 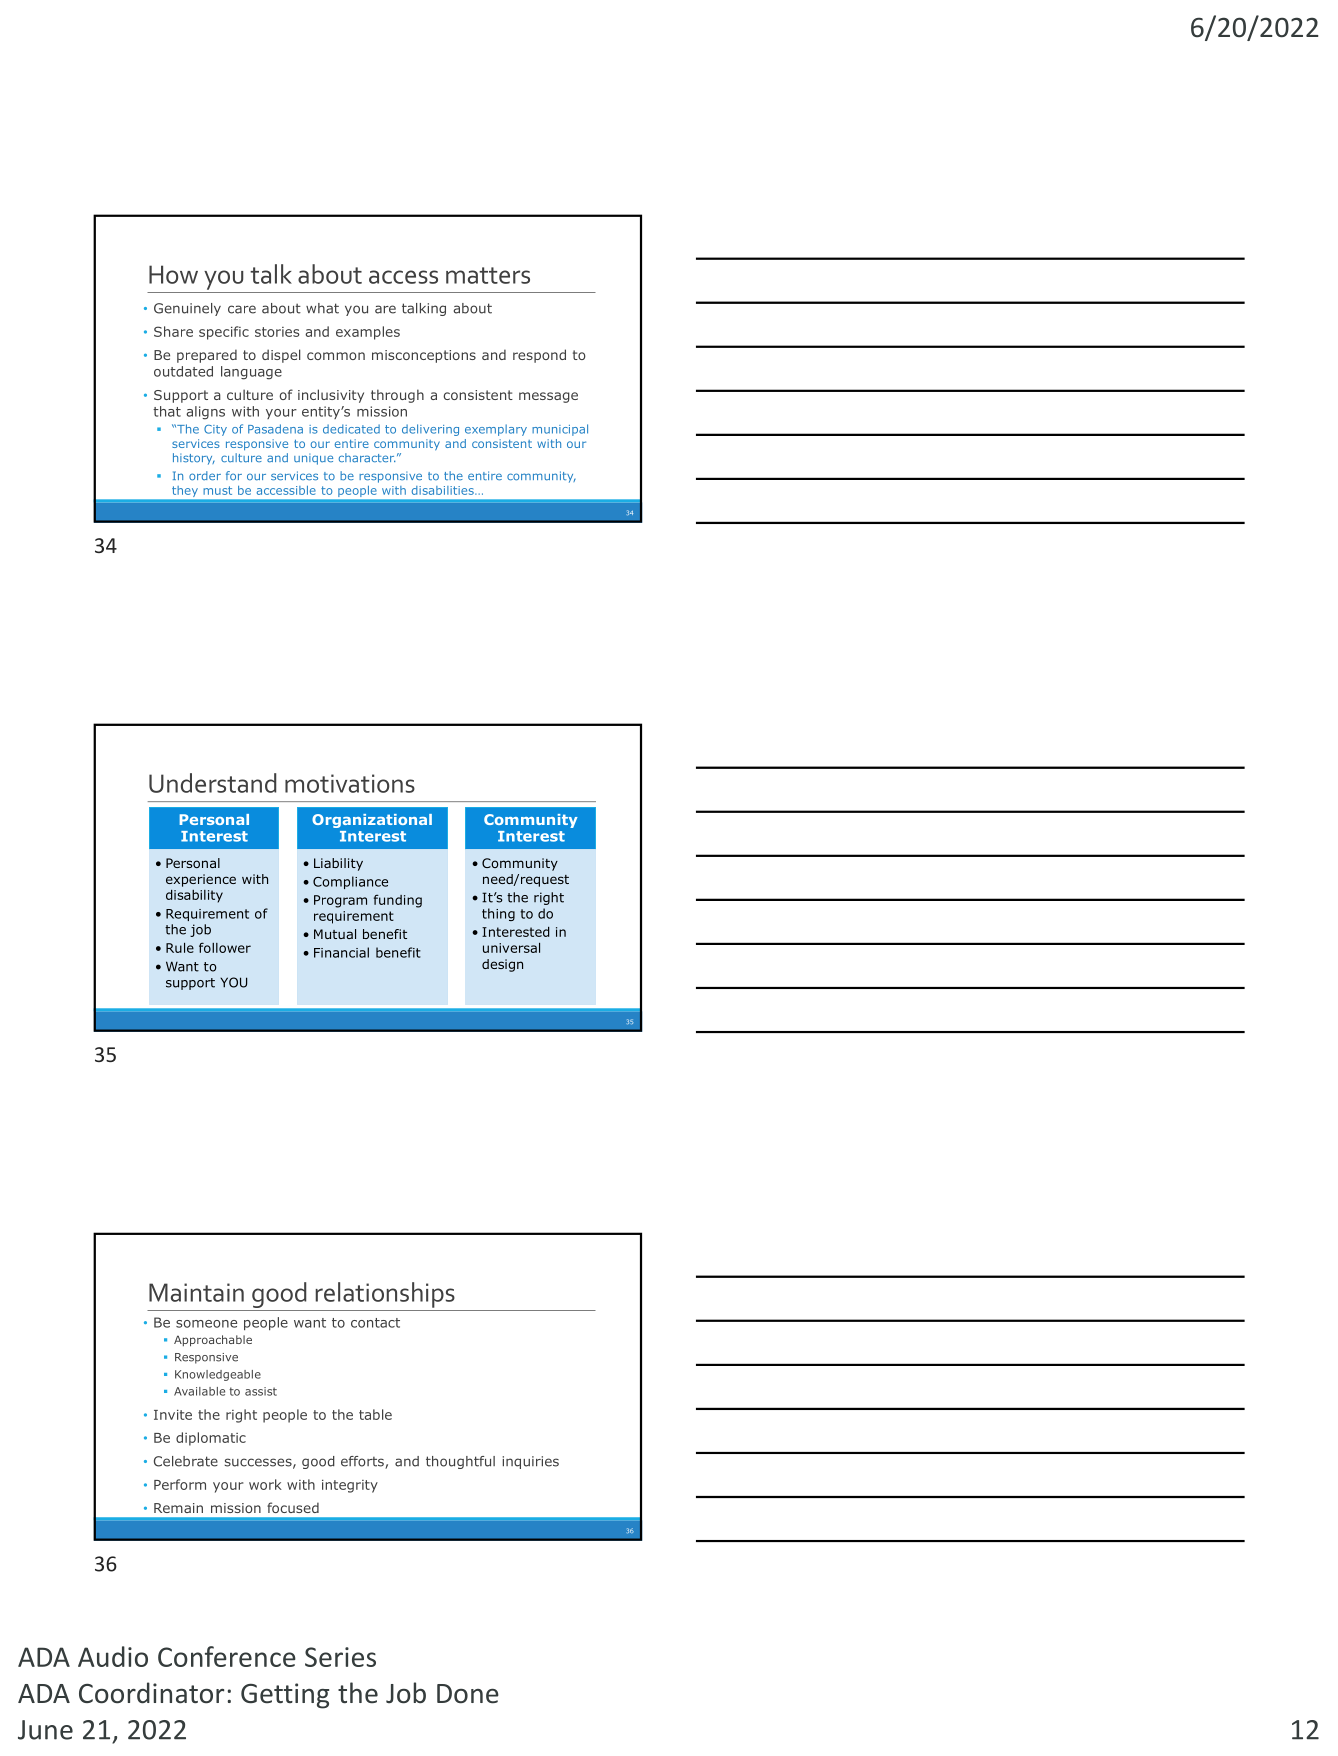 I want to click on Rule, so click(x=180, y=948).
